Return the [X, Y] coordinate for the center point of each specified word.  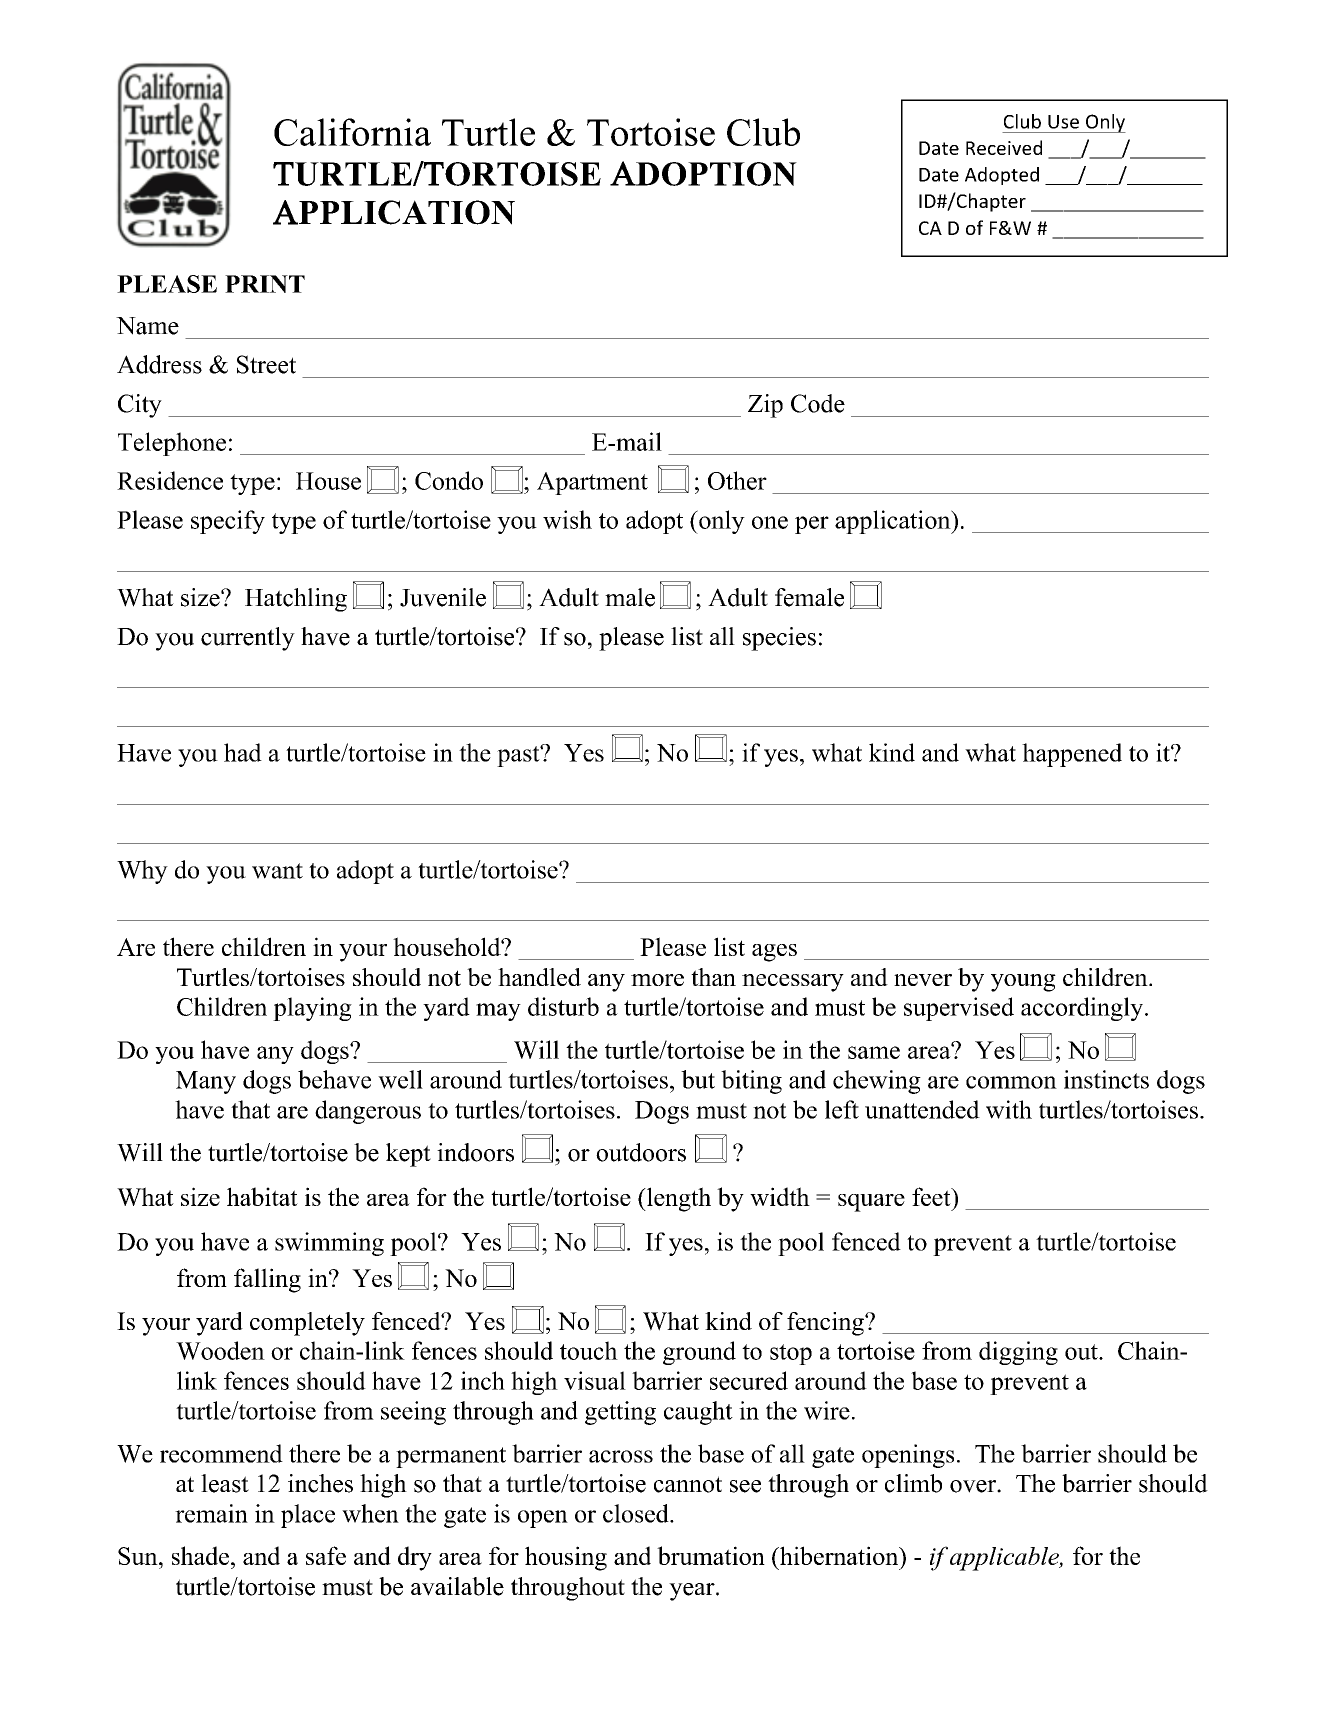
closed [637, 1513]
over [974, 1486]
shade [200, 1555]
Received [1004, 147]
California [352, 132]
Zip [765, 406]
